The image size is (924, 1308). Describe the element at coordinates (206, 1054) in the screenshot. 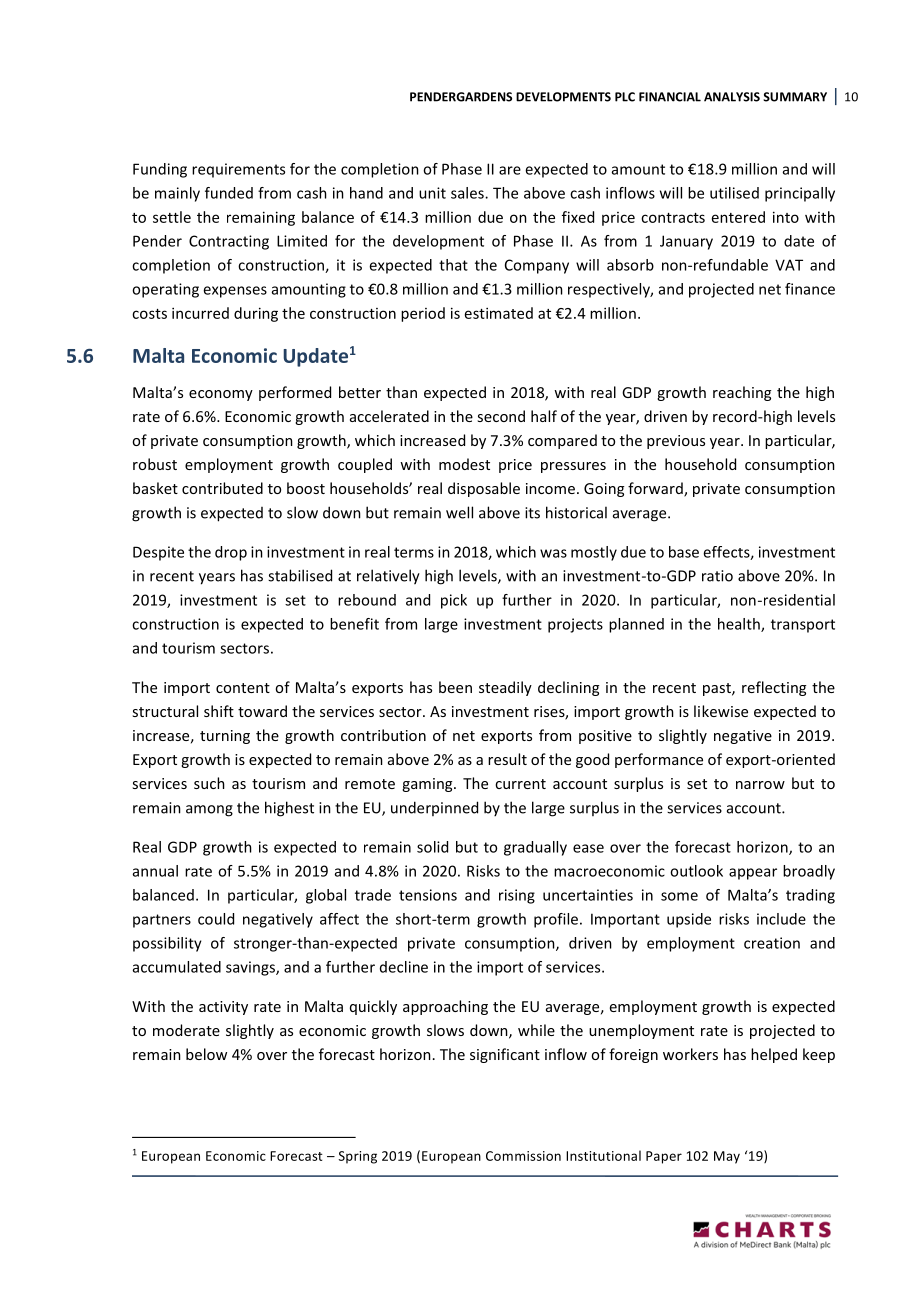

I see `below` at that location.
